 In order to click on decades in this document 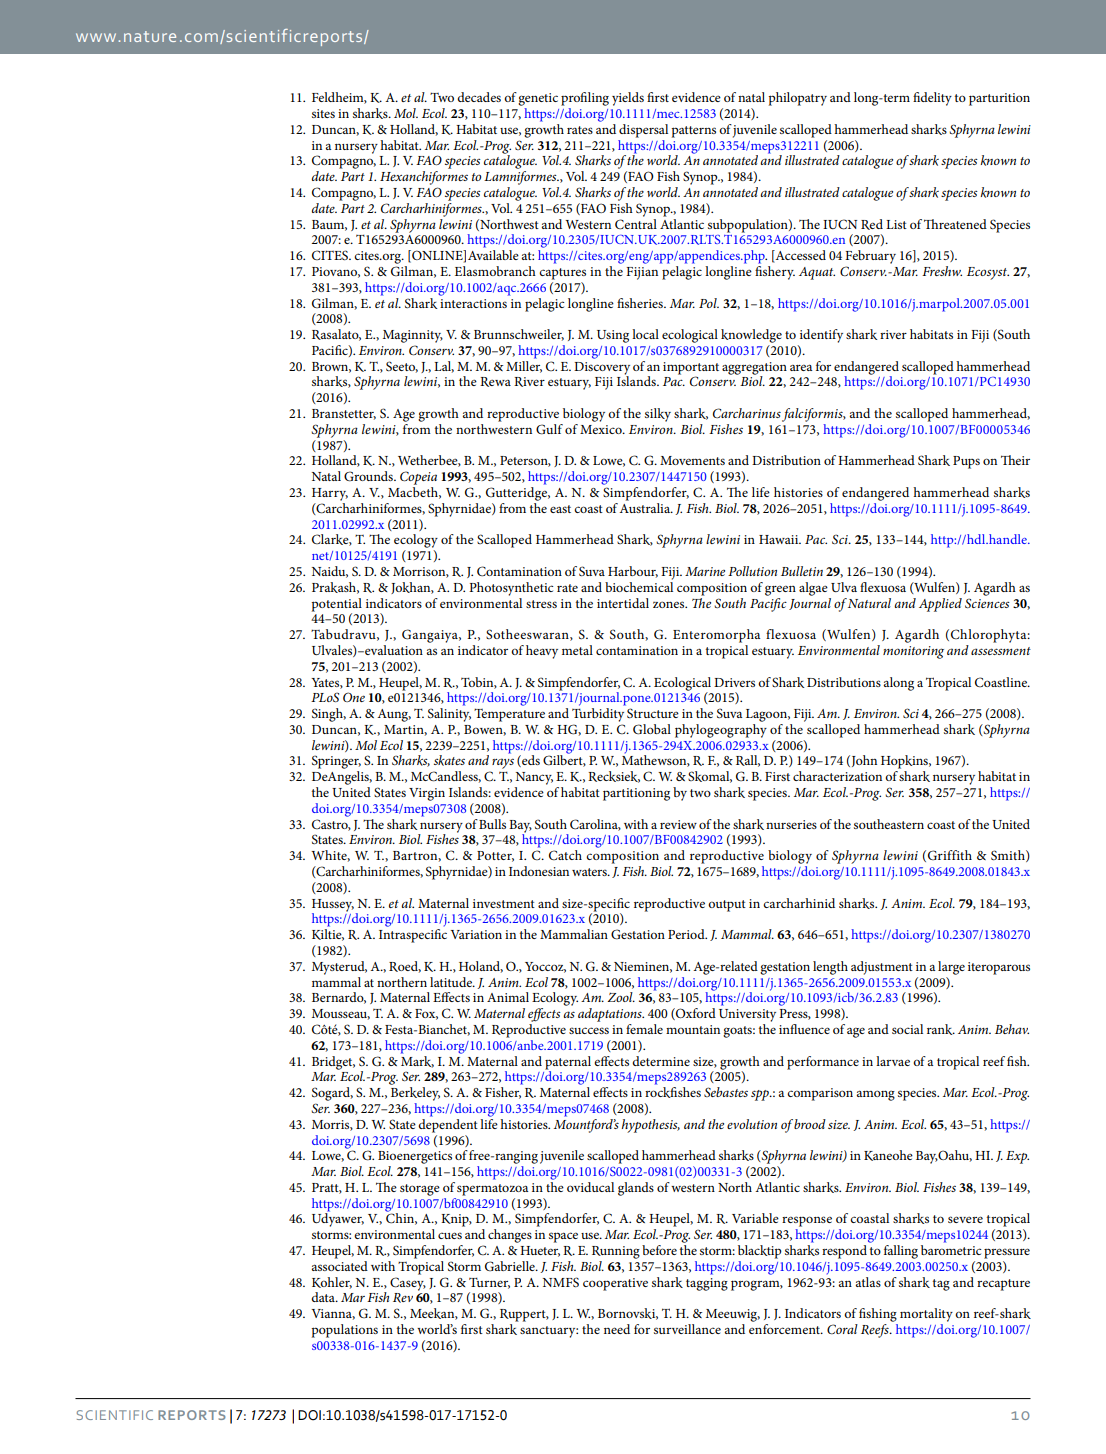, I will do `click(479, 97)`.
